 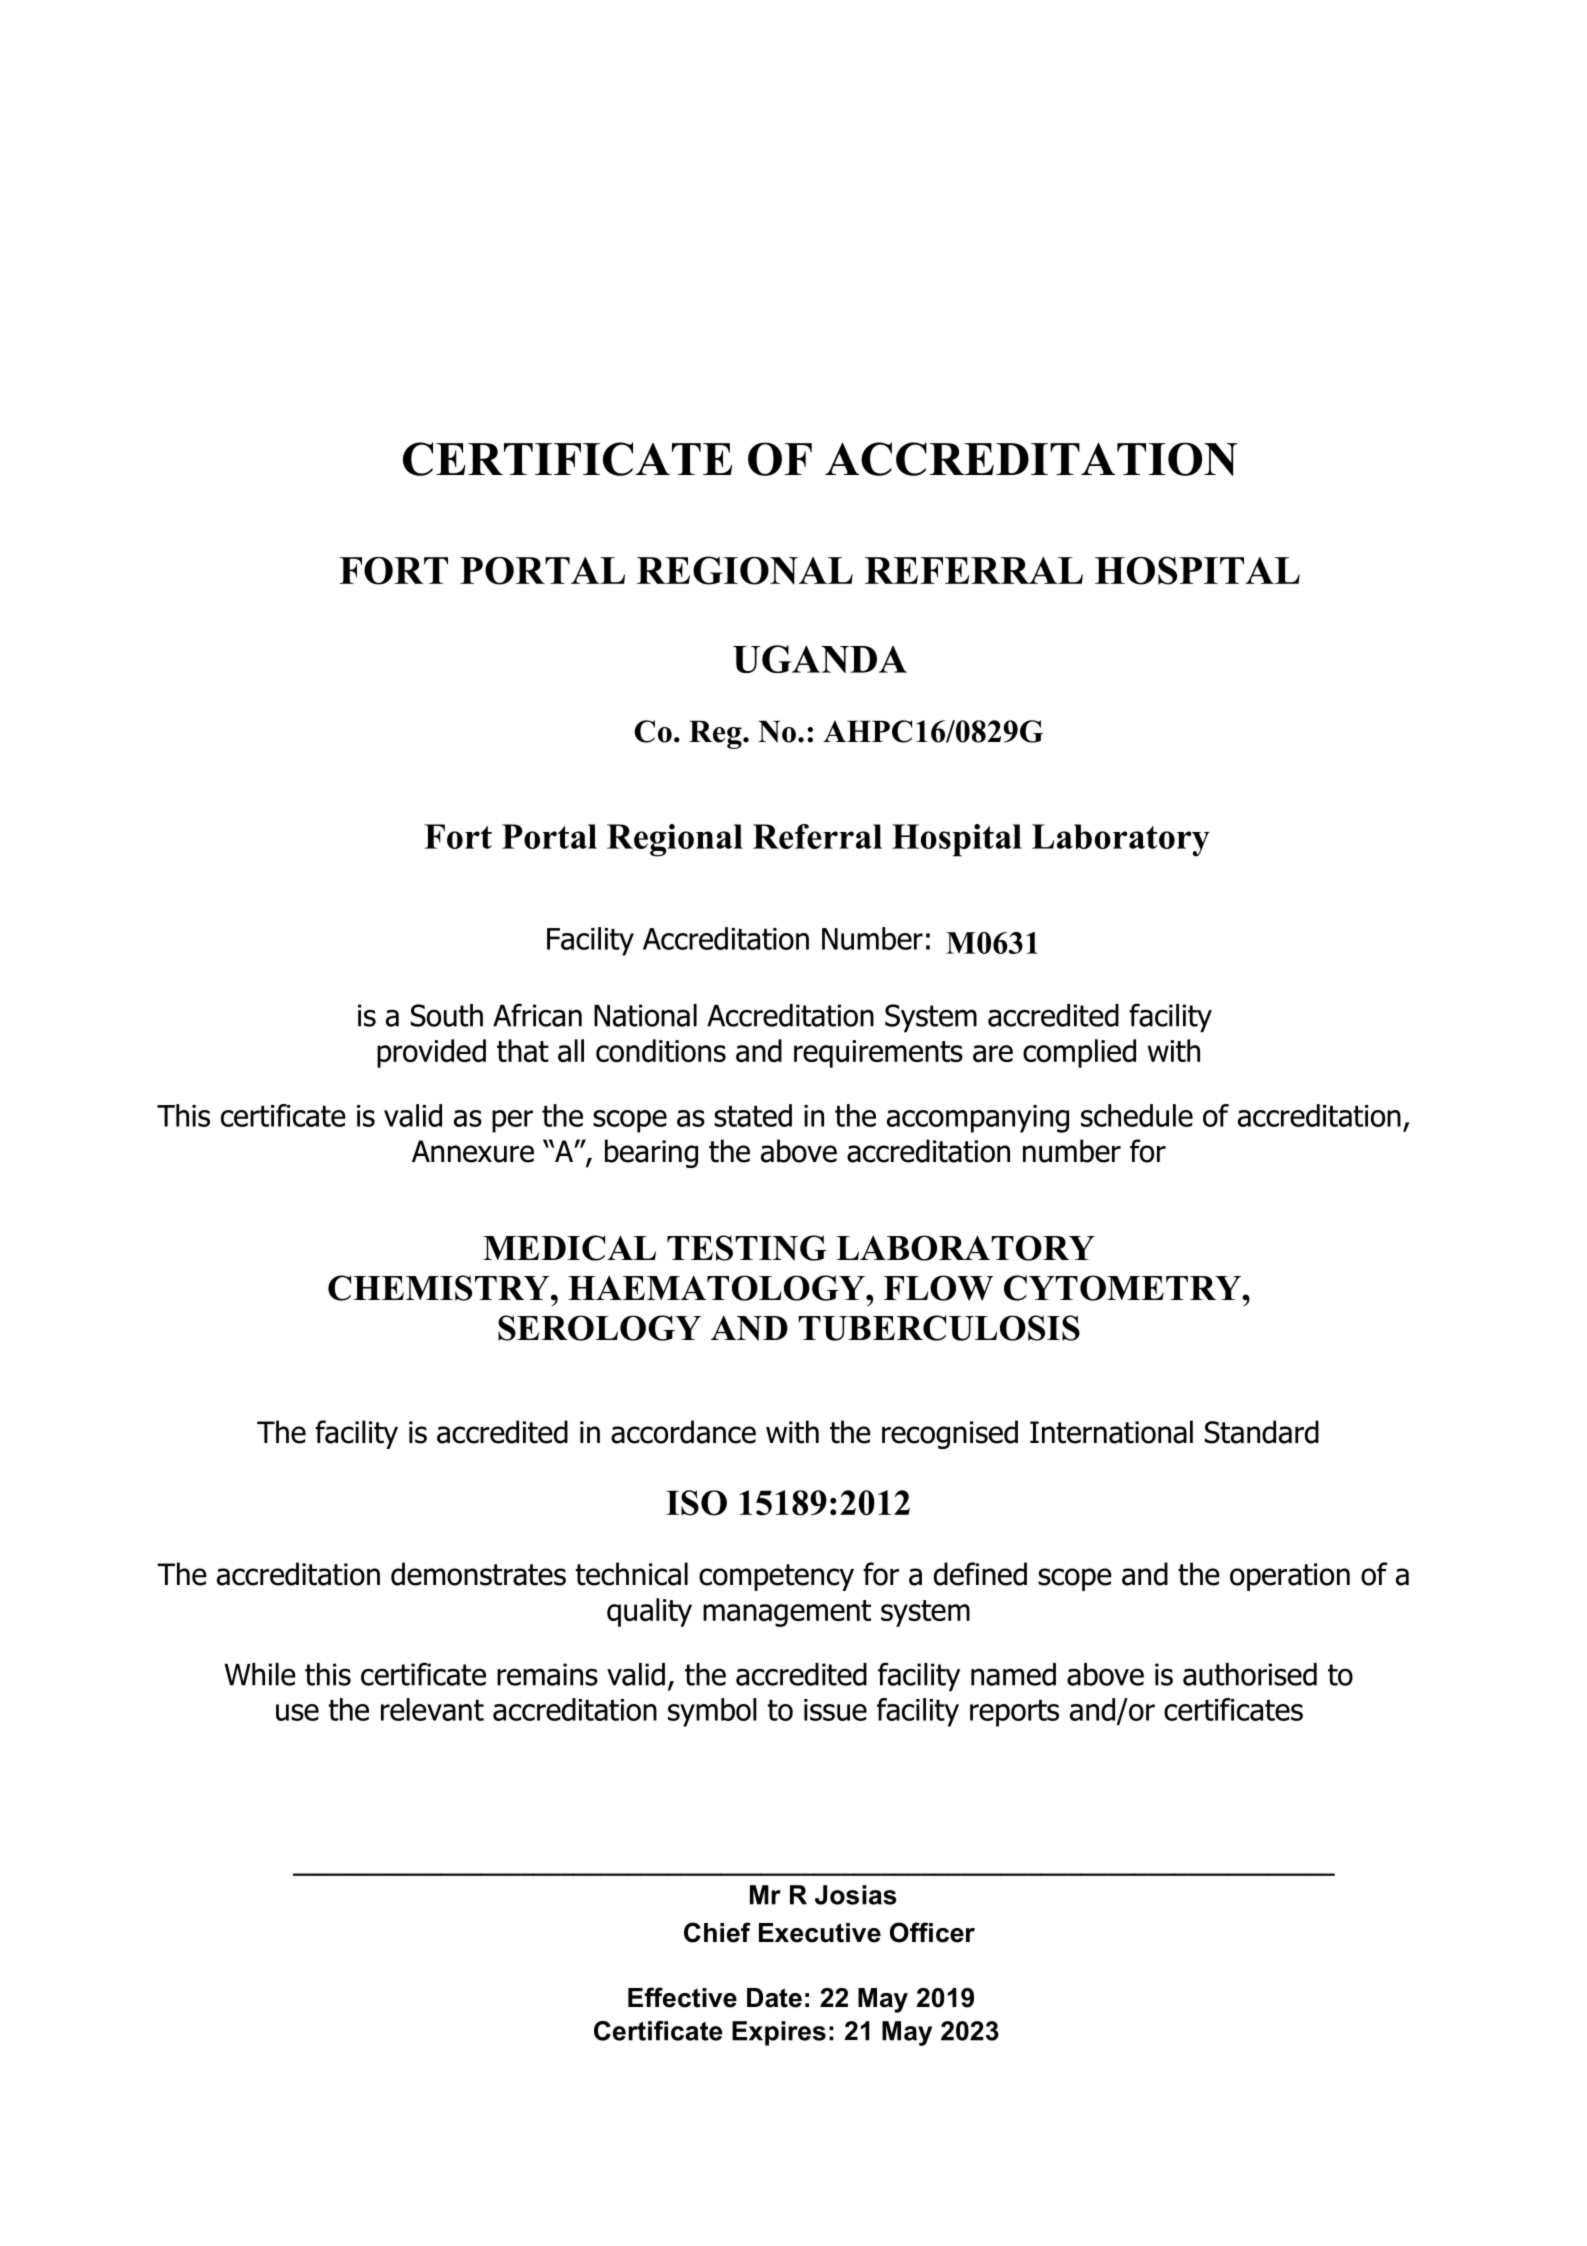 I want to click on stated, so click(x=753, y=1115).
